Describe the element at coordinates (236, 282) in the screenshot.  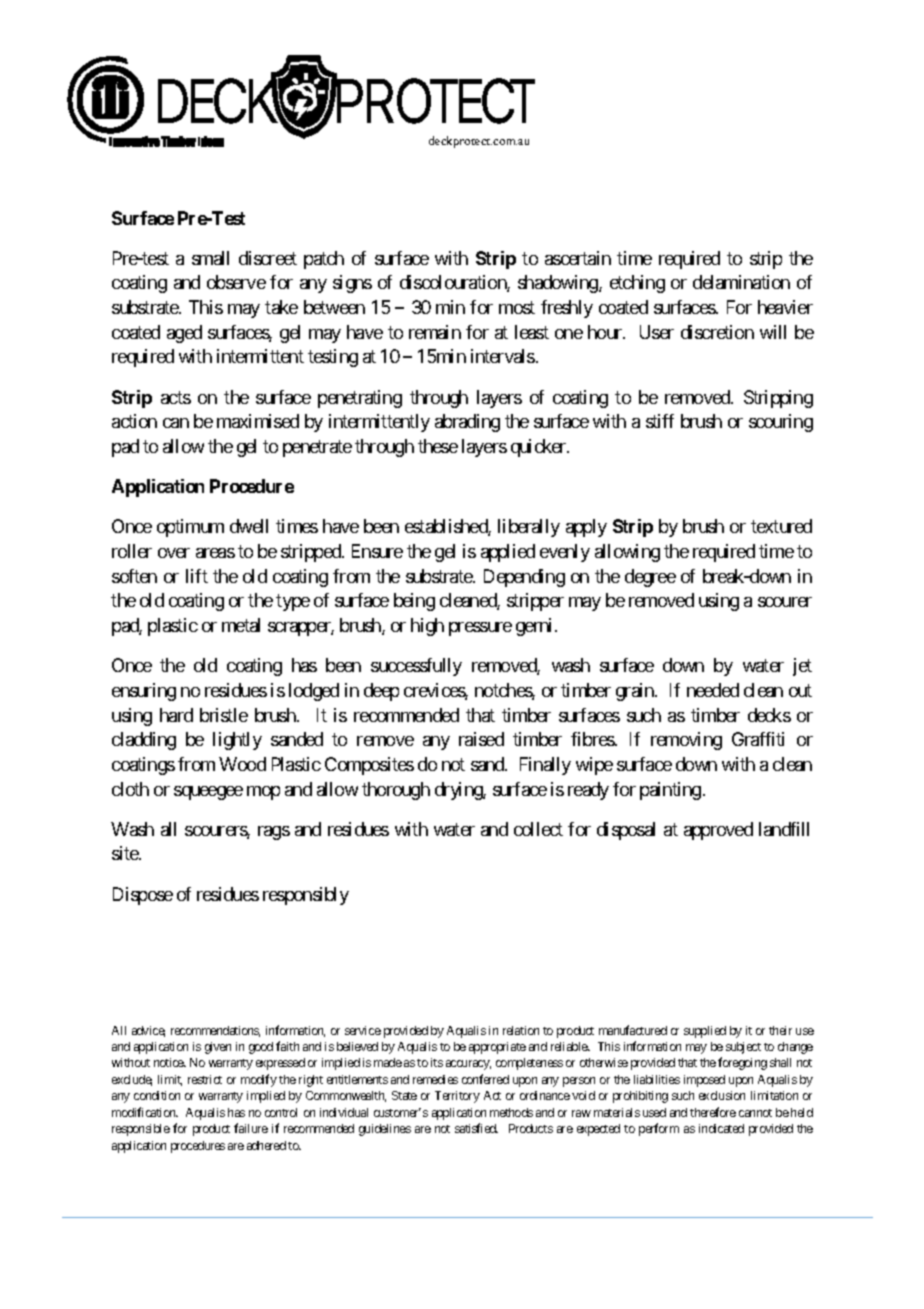
I see `observe` at that location.
